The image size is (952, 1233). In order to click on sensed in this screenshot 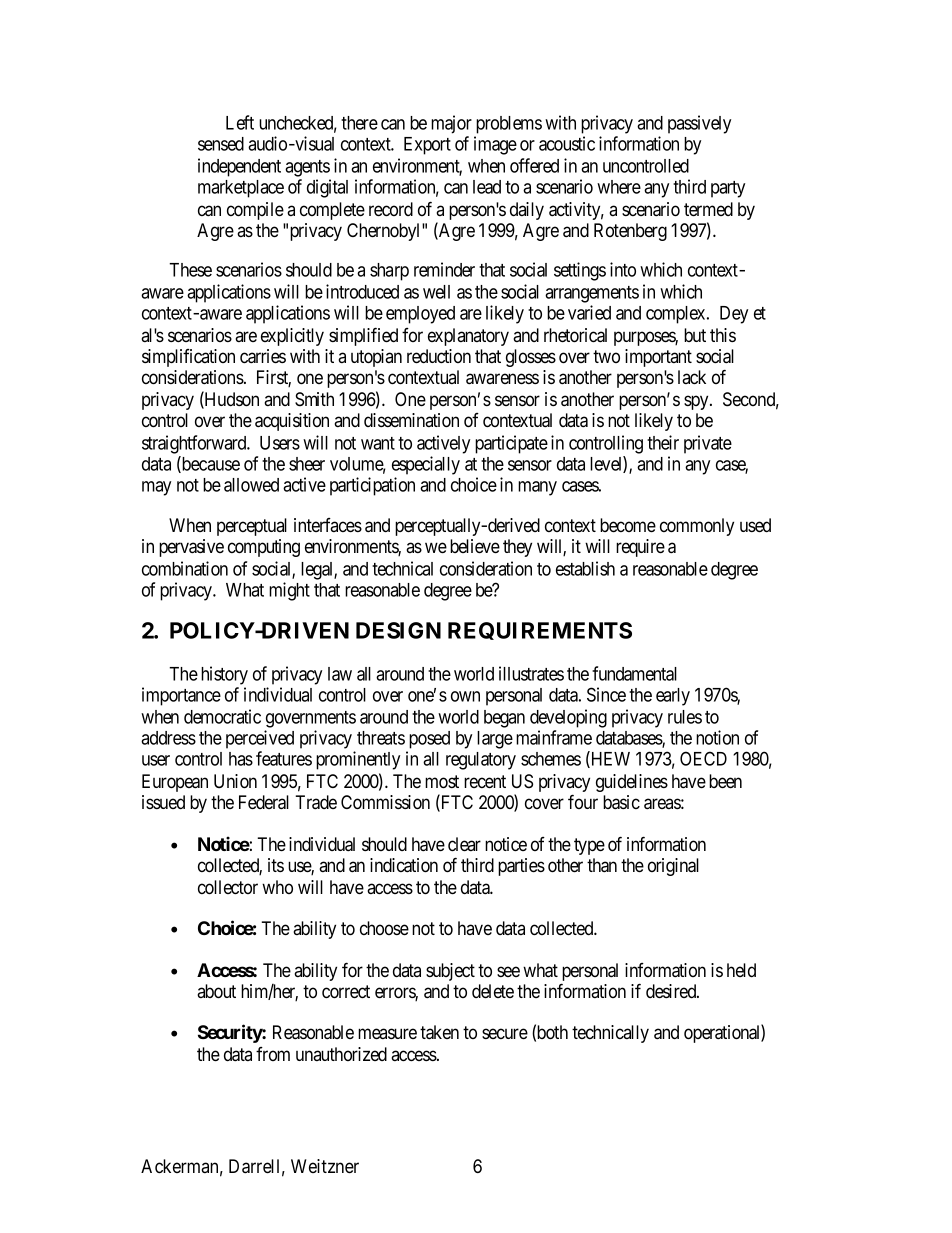, I will do `click(221, 144)`.
